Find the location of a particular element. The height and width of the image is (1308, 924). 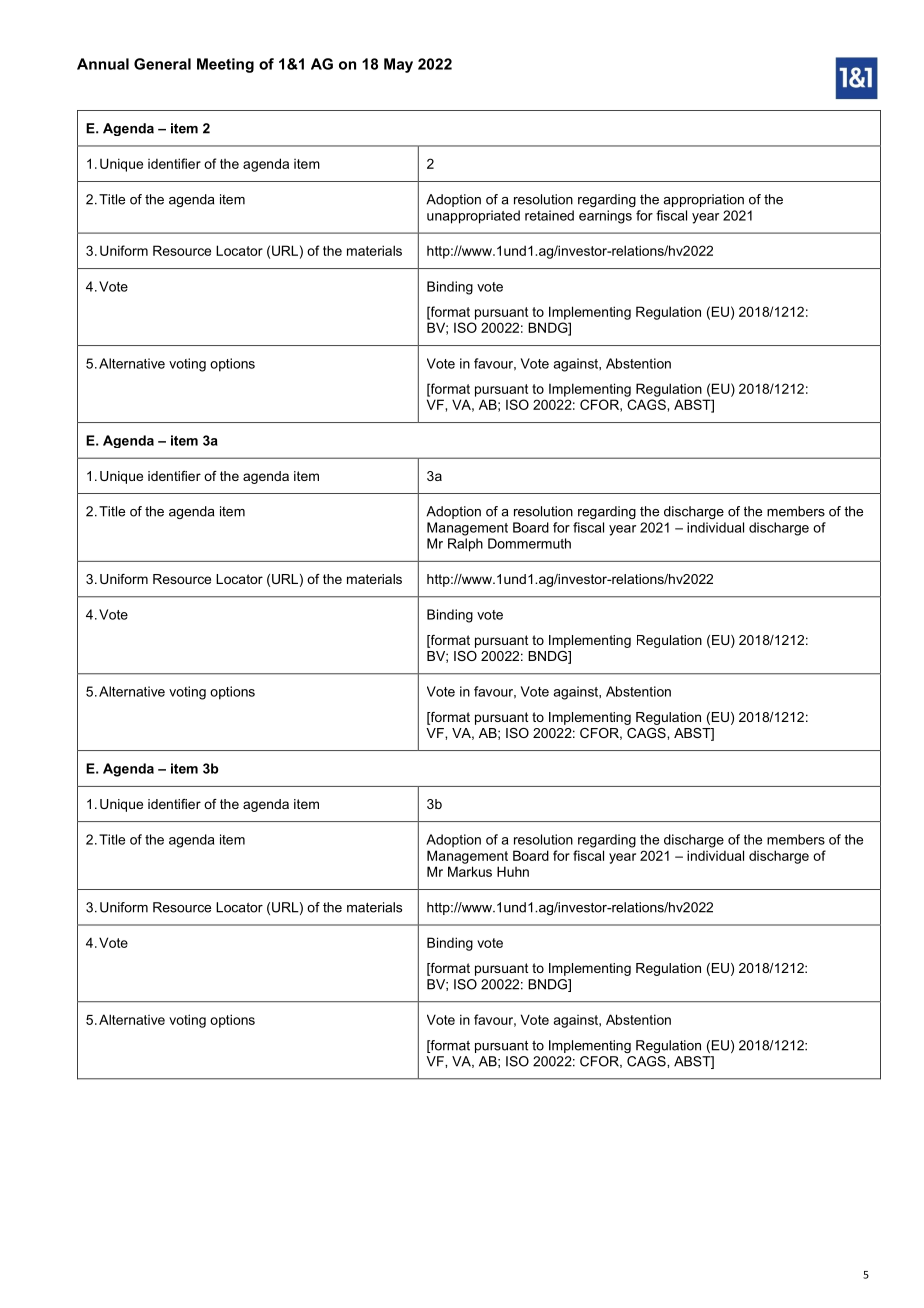

Annual is located at coordinates (103, 64).
